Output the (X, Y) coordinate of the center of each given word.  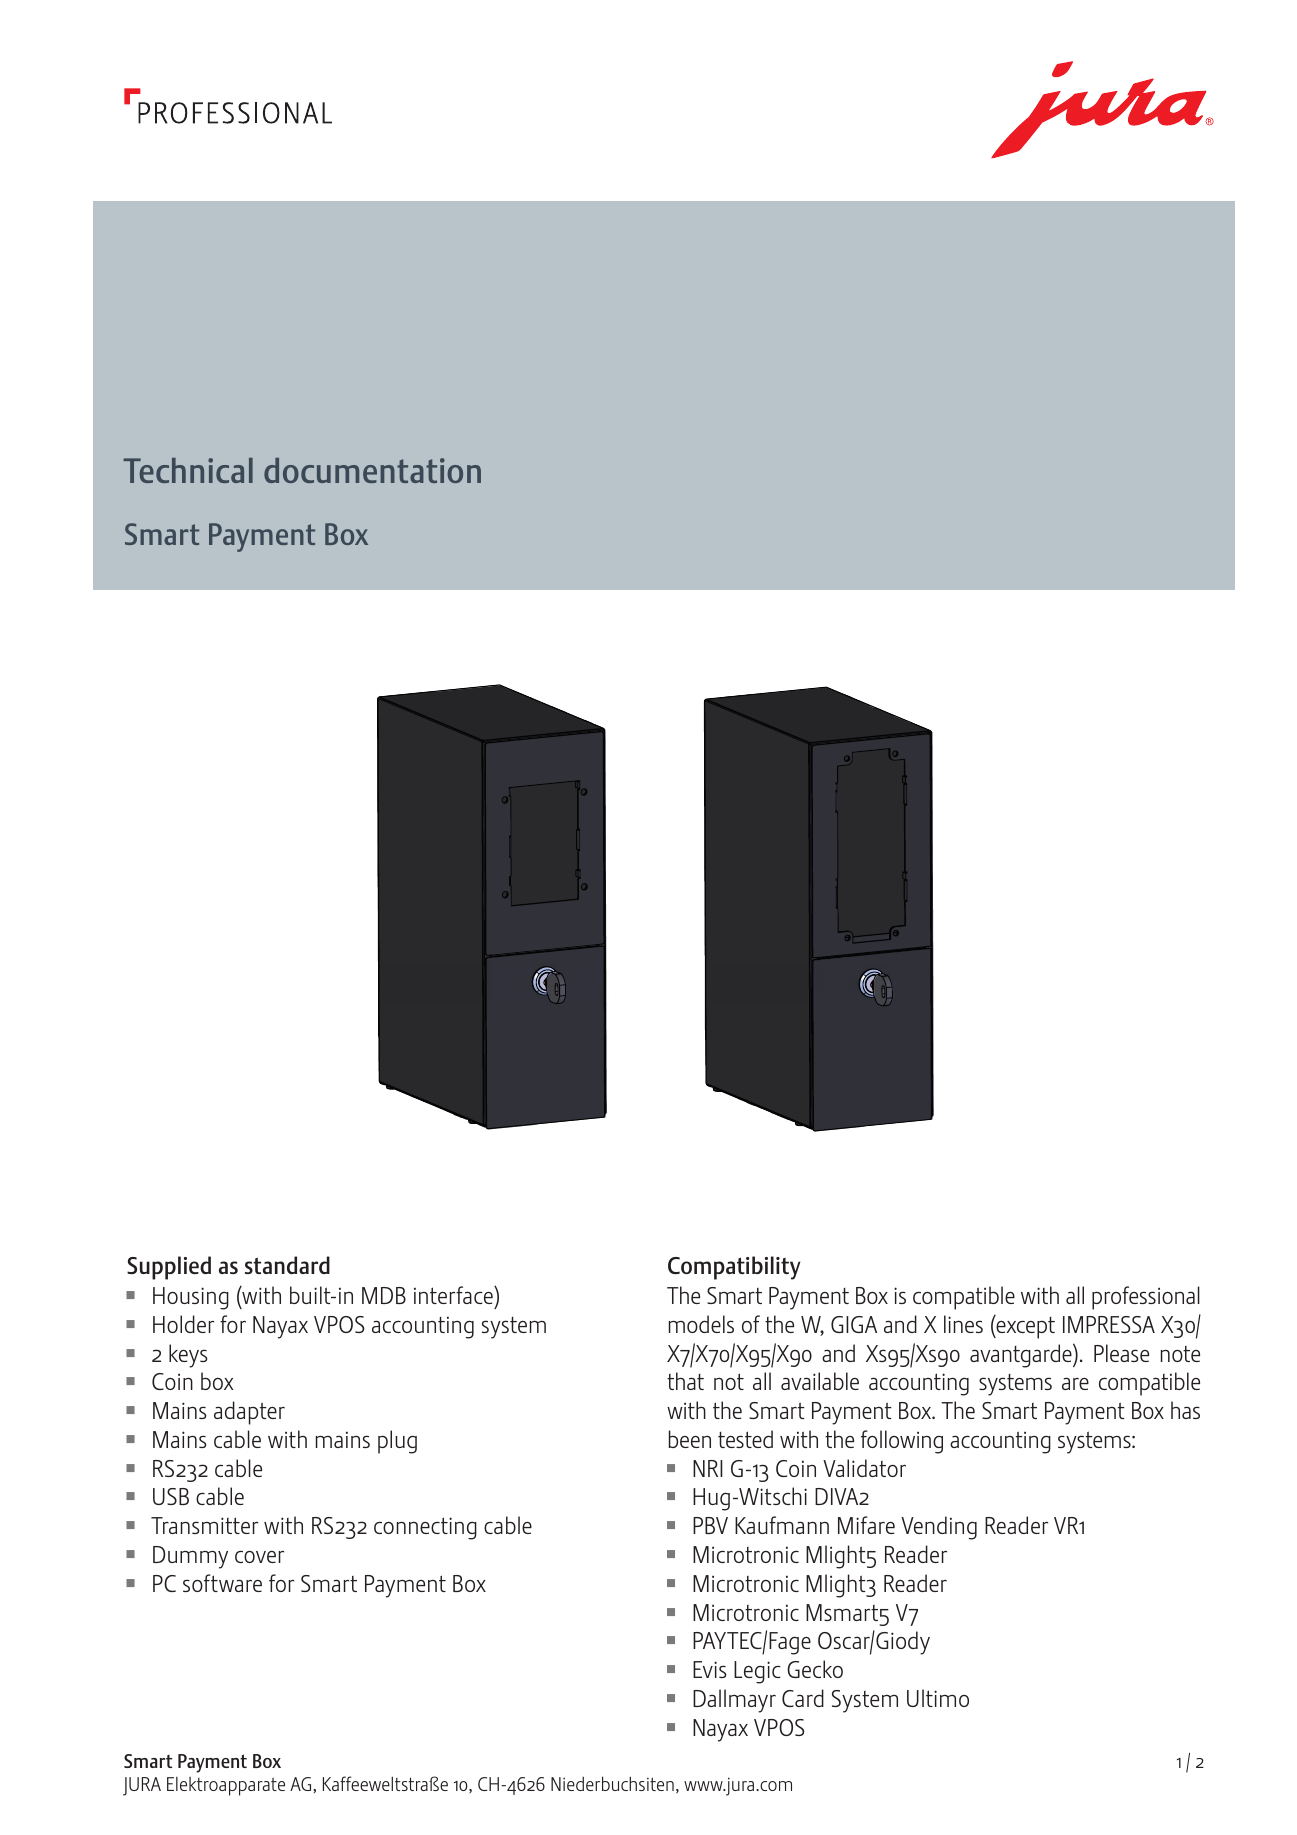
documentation (372, 470)
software (222, 1583)
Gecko (815, 1669)
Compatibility (734, 1268)
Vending (939, 1528)
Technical (188, 470)
